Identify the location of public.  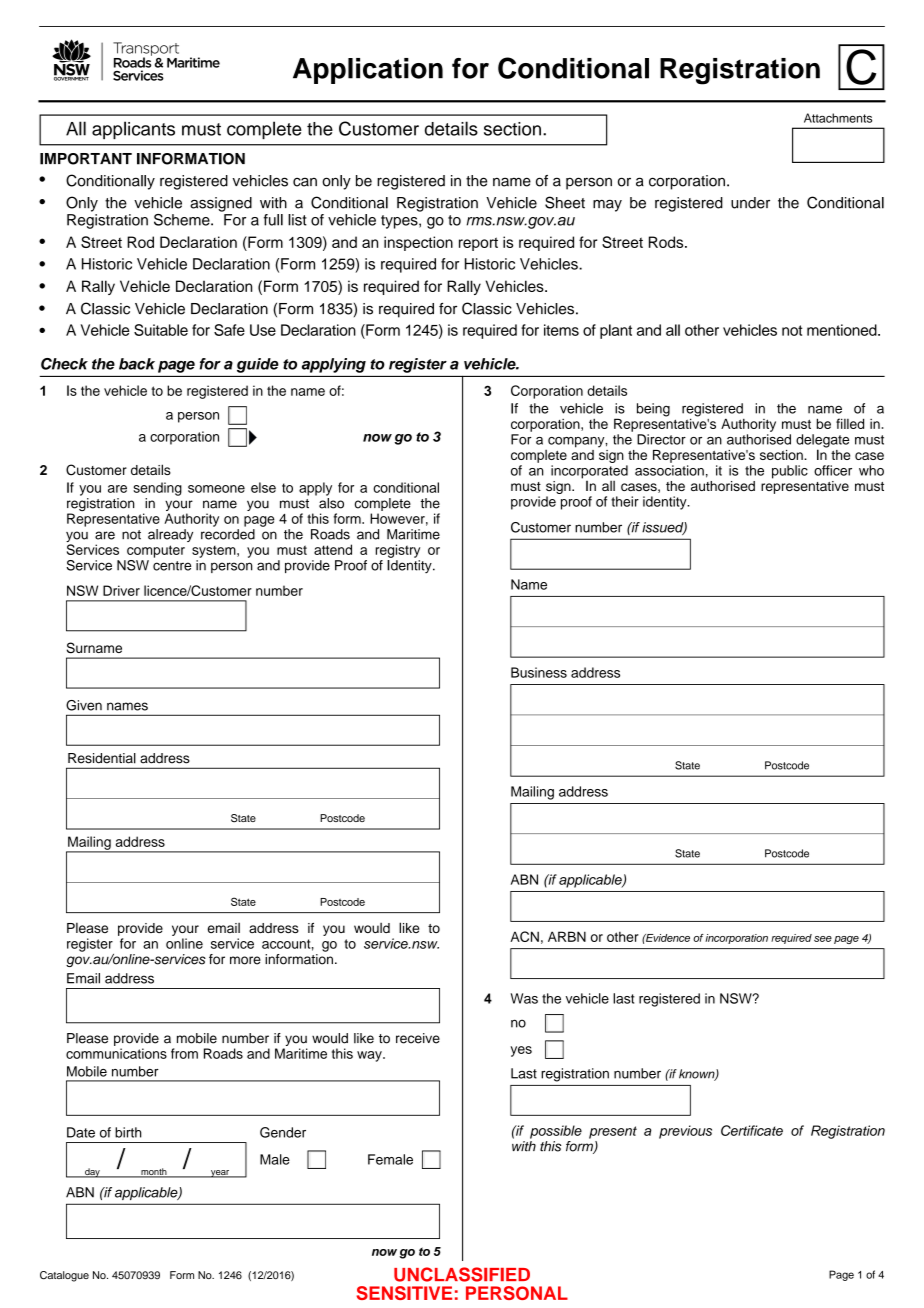
(790, 472).
